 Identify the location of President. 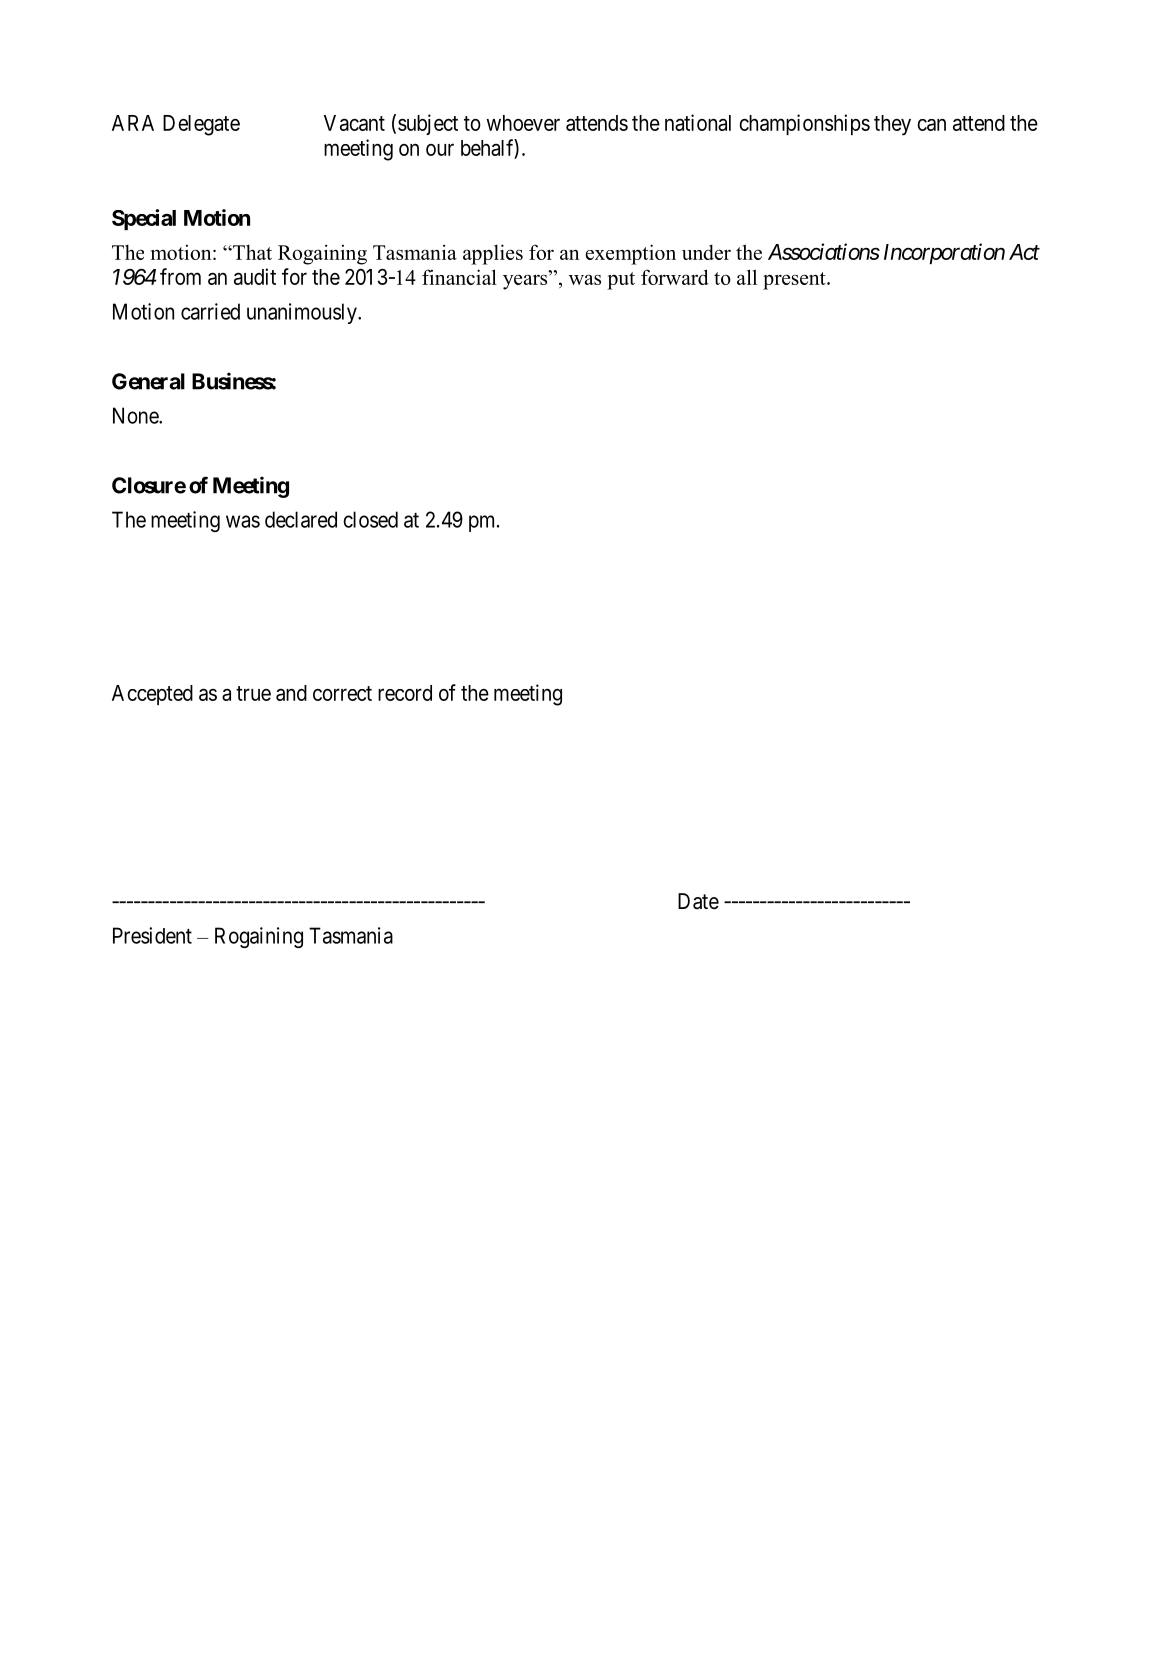
(152, 935).
